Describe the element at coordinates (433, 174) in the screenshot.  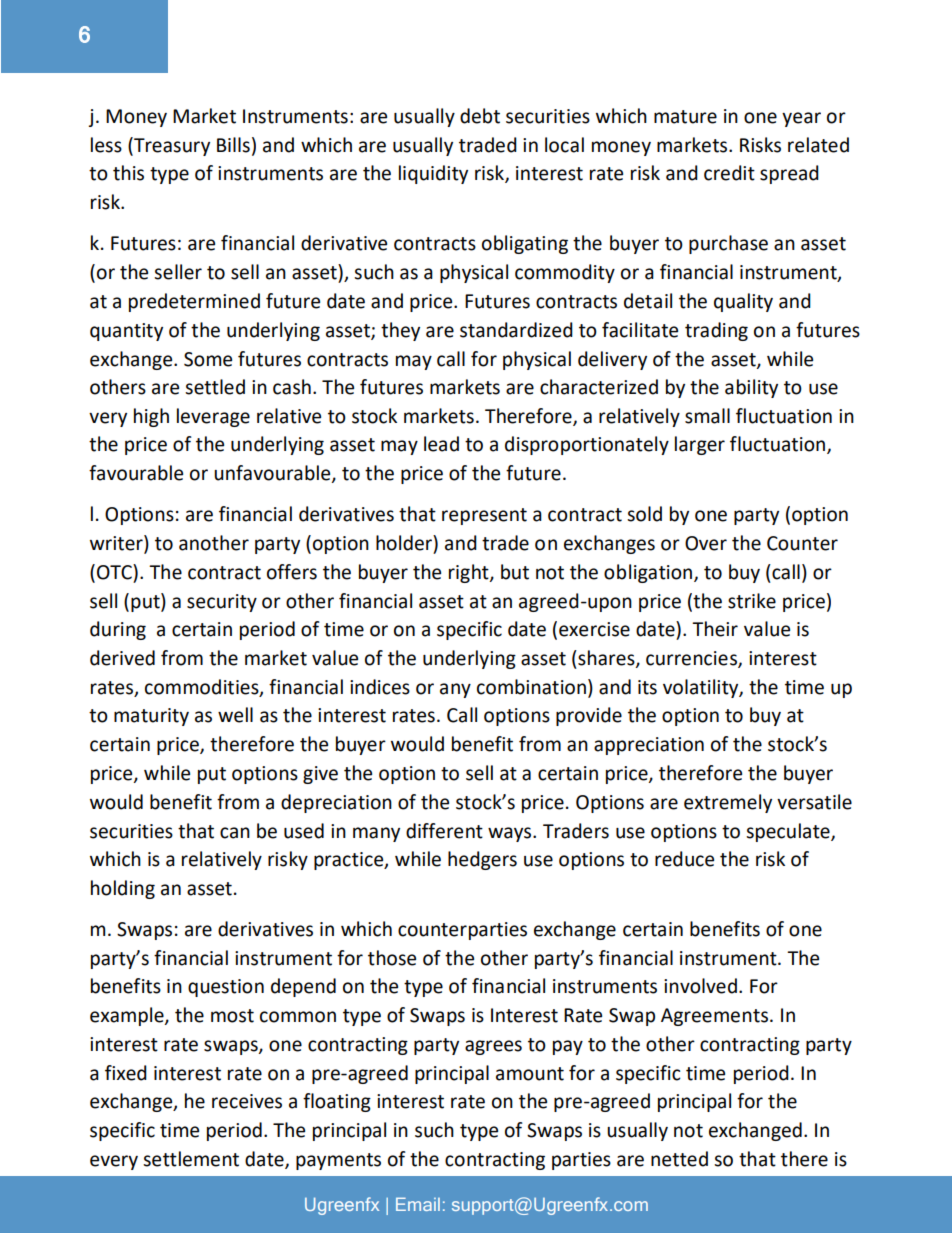
I see `liquidity` at that location.
